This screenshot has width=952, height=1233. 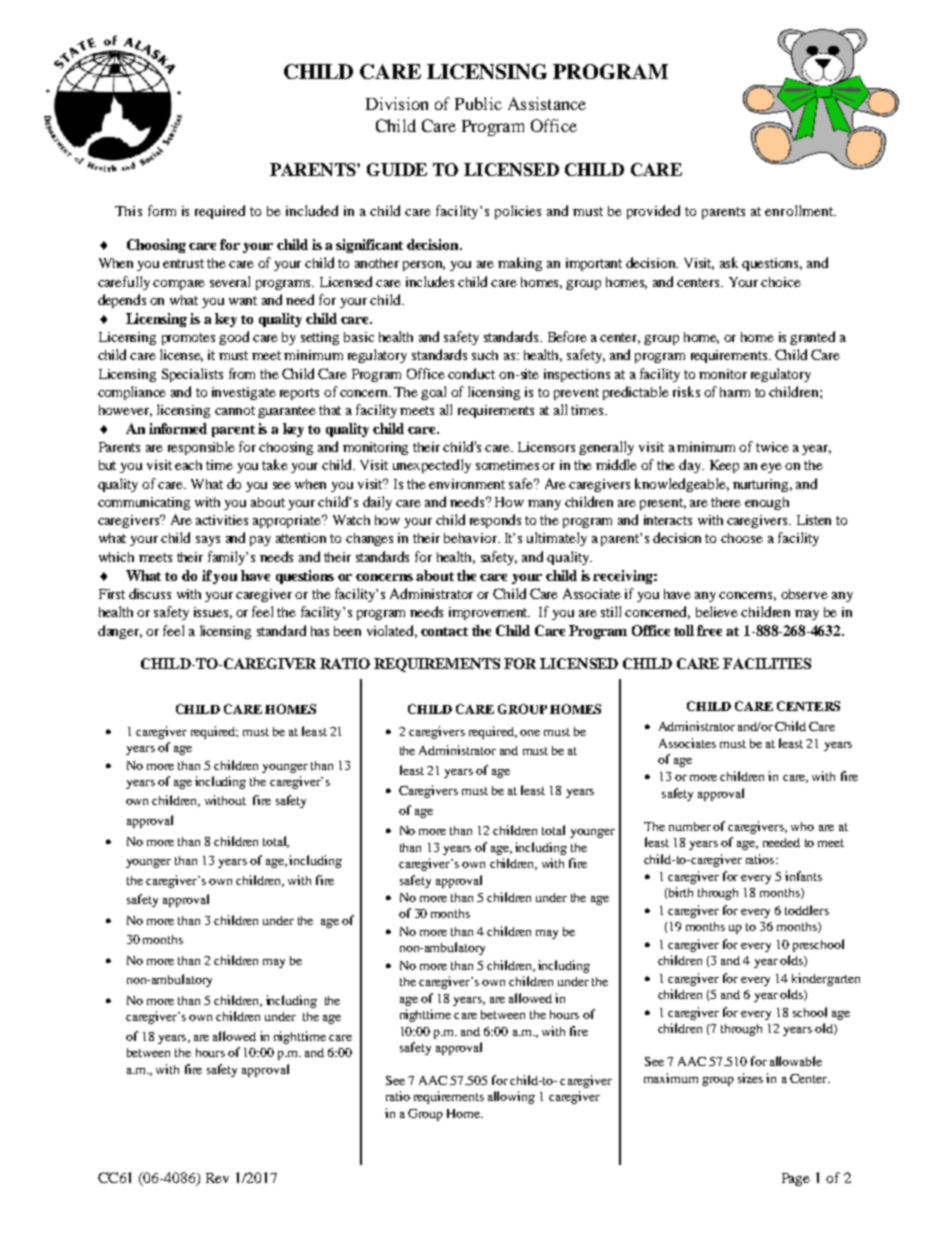 I want to click on harm, so click(x=735, y=392).
